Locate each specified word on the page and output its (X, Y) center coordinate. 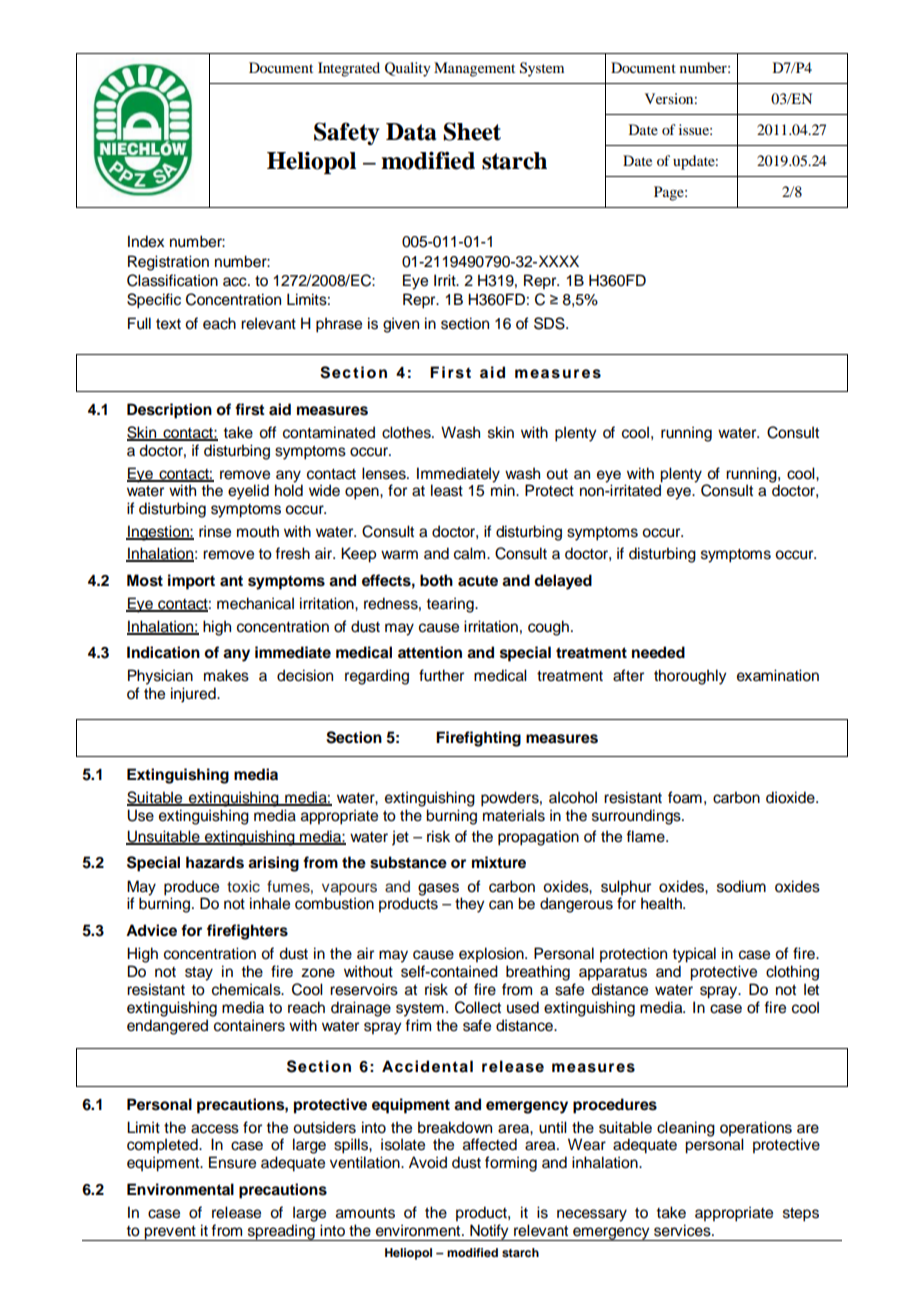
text (168, 324)
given (401, 325)
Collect (478, 1007)
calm (471, 553)
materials (514, 815)
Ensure (232, 1162)
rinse (215, 531)
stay (199, 974)
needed (658, 652)
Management (474, 69)
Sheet (472, 131)
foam (685, 797)
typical (694, 955)
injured (194, 695)
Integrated (349, 69)
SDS (550, 323)
